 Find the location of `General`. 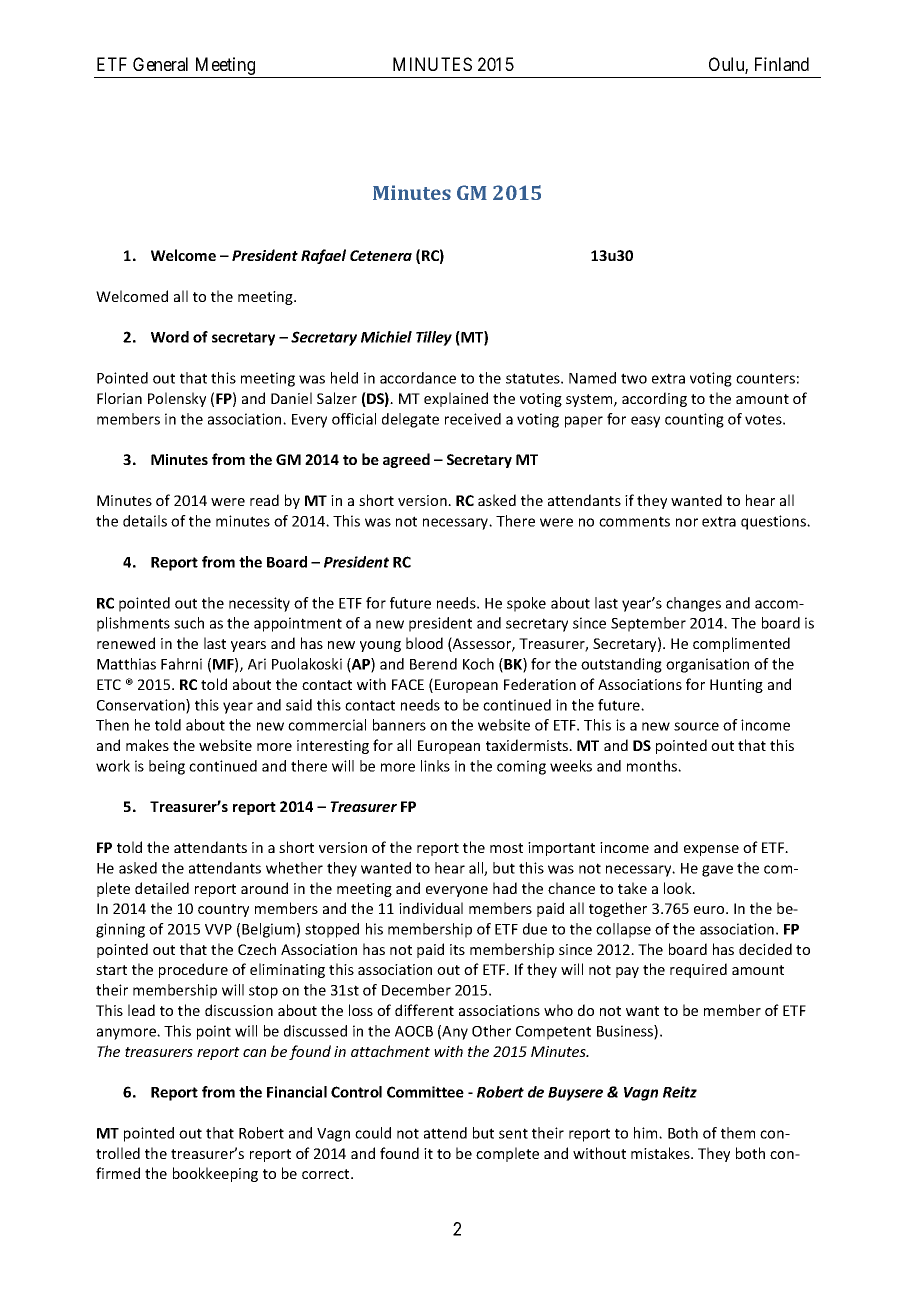

General is located at coordinates (160, 64).
